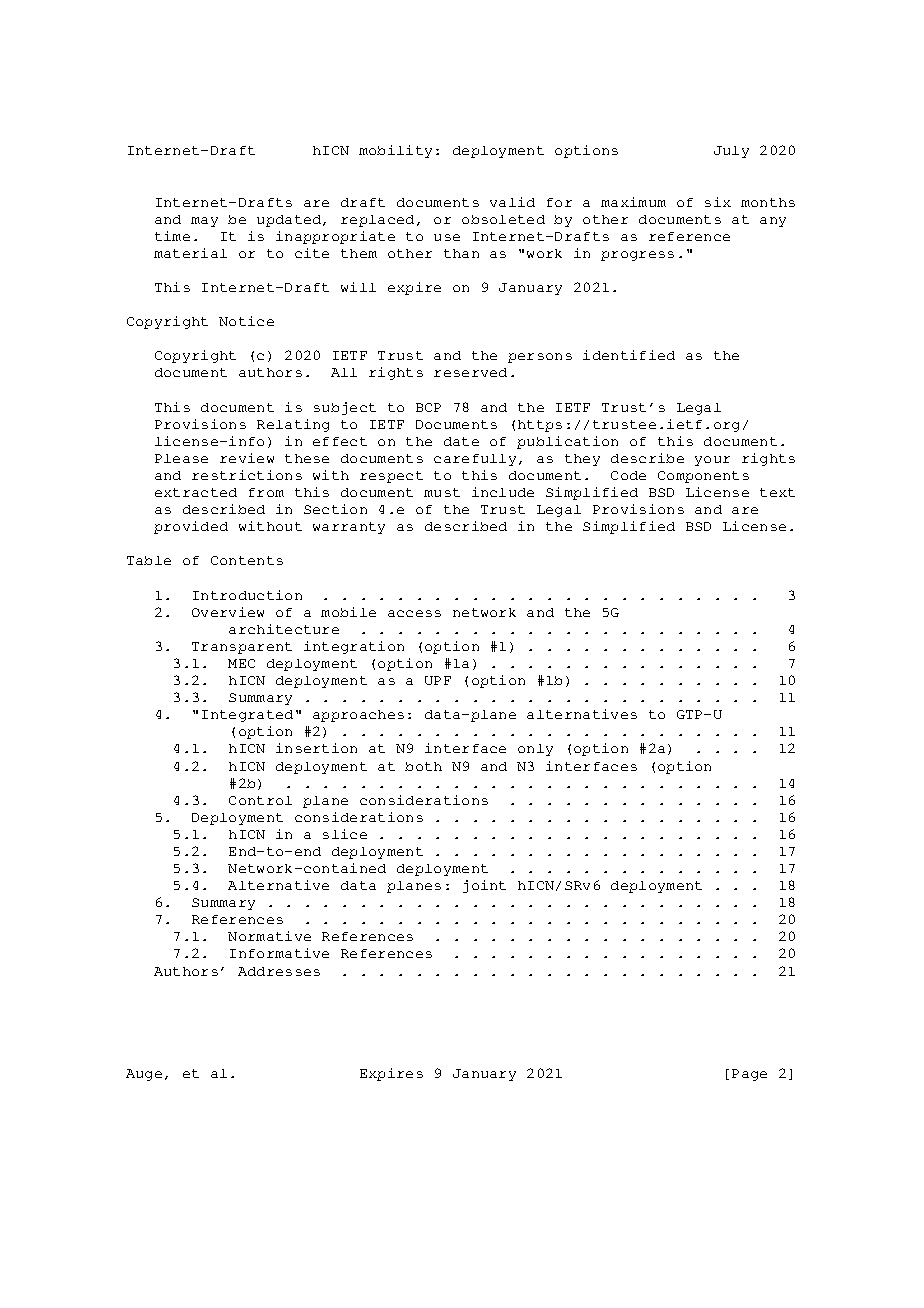  Describe the element at coordinates (777, 492) in the document. I see `text` at that location.
